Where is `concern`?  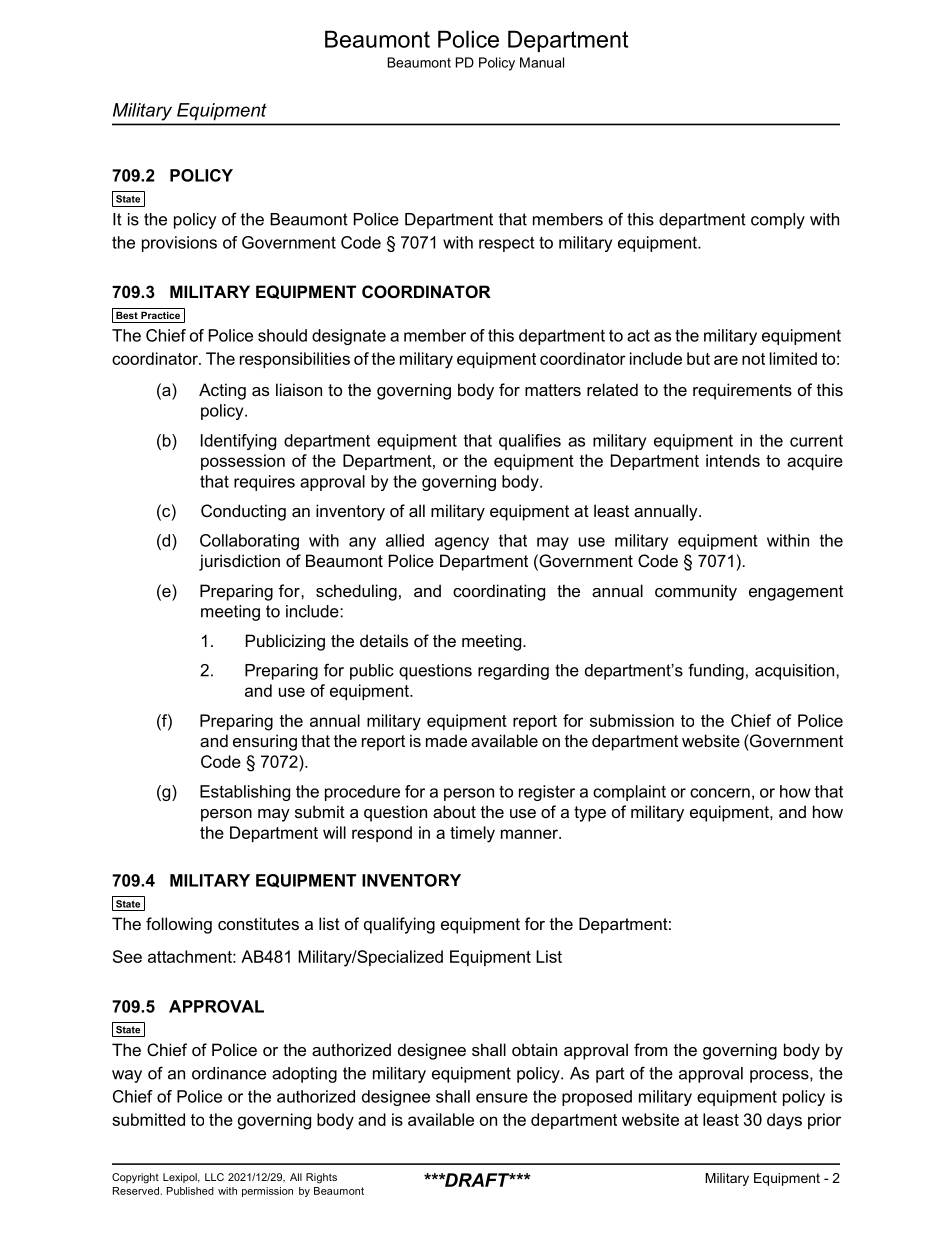 concern is located at coordinates (720, 793).
